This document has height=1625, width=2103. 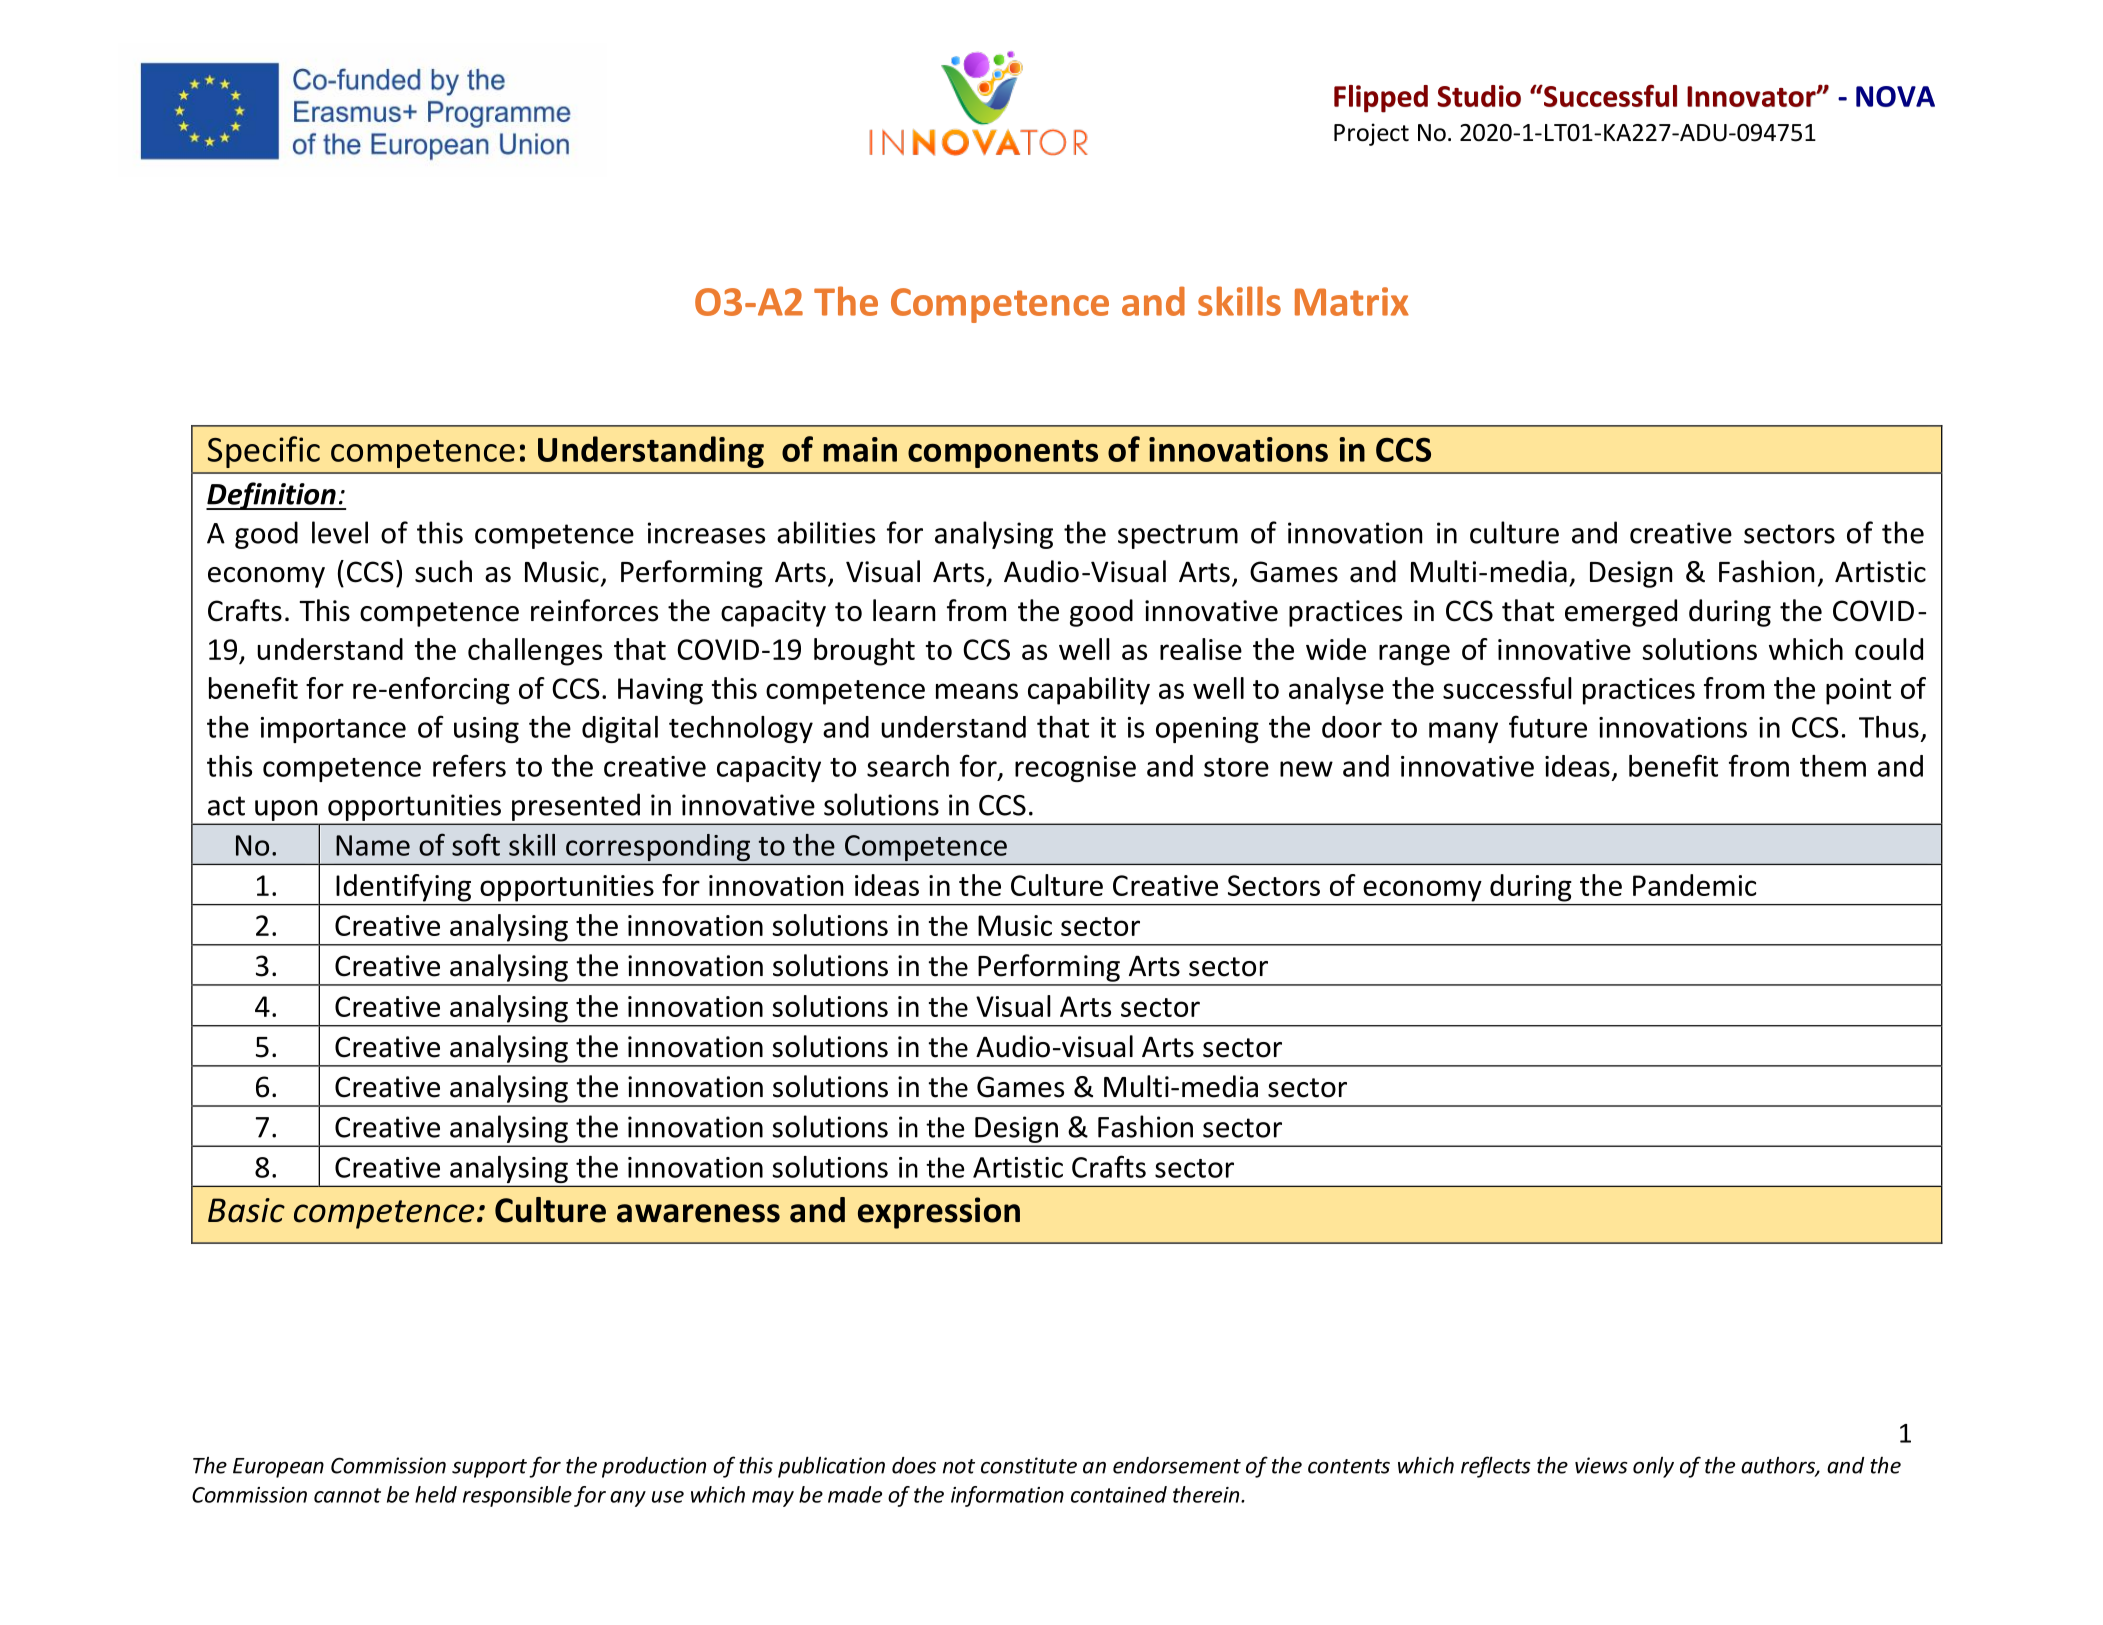 What do you see at coordinates (489, 1468) in the document?
I see `support` at bounding box center [489, 1468].
